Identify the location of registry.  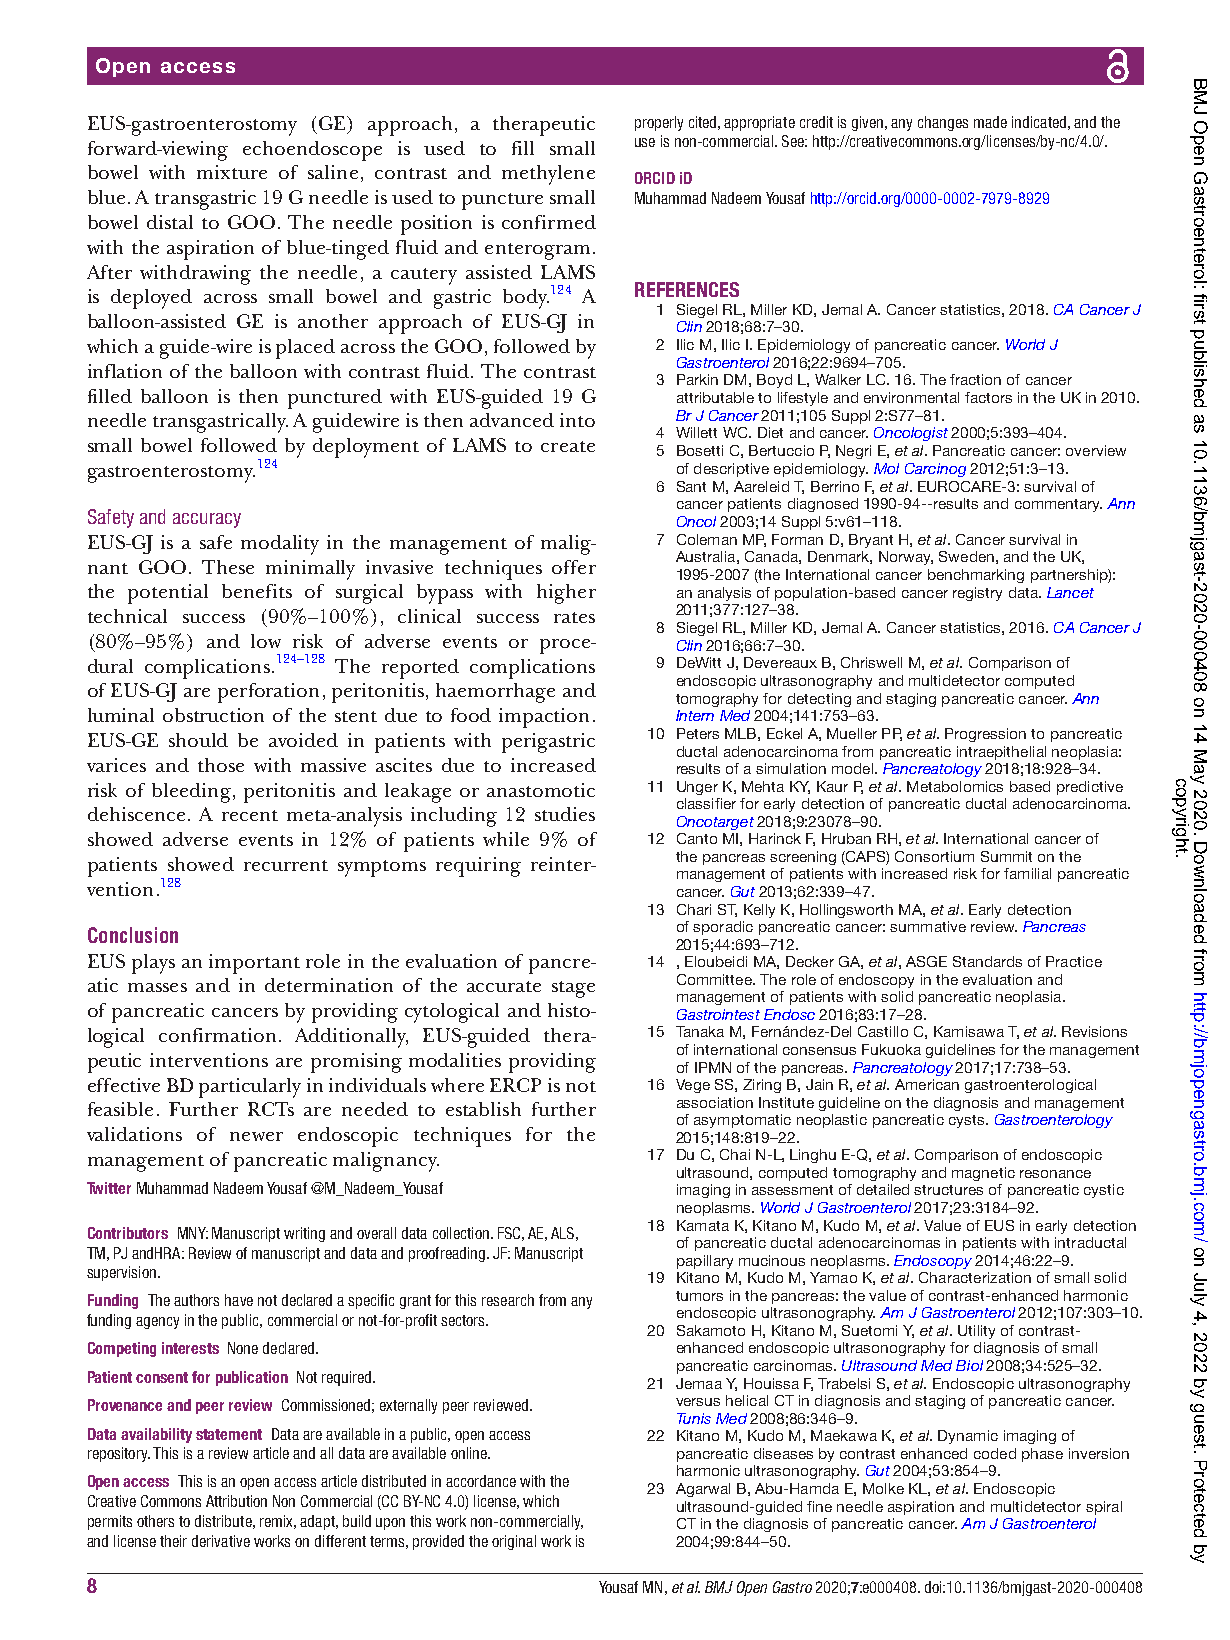
(977, 594).
